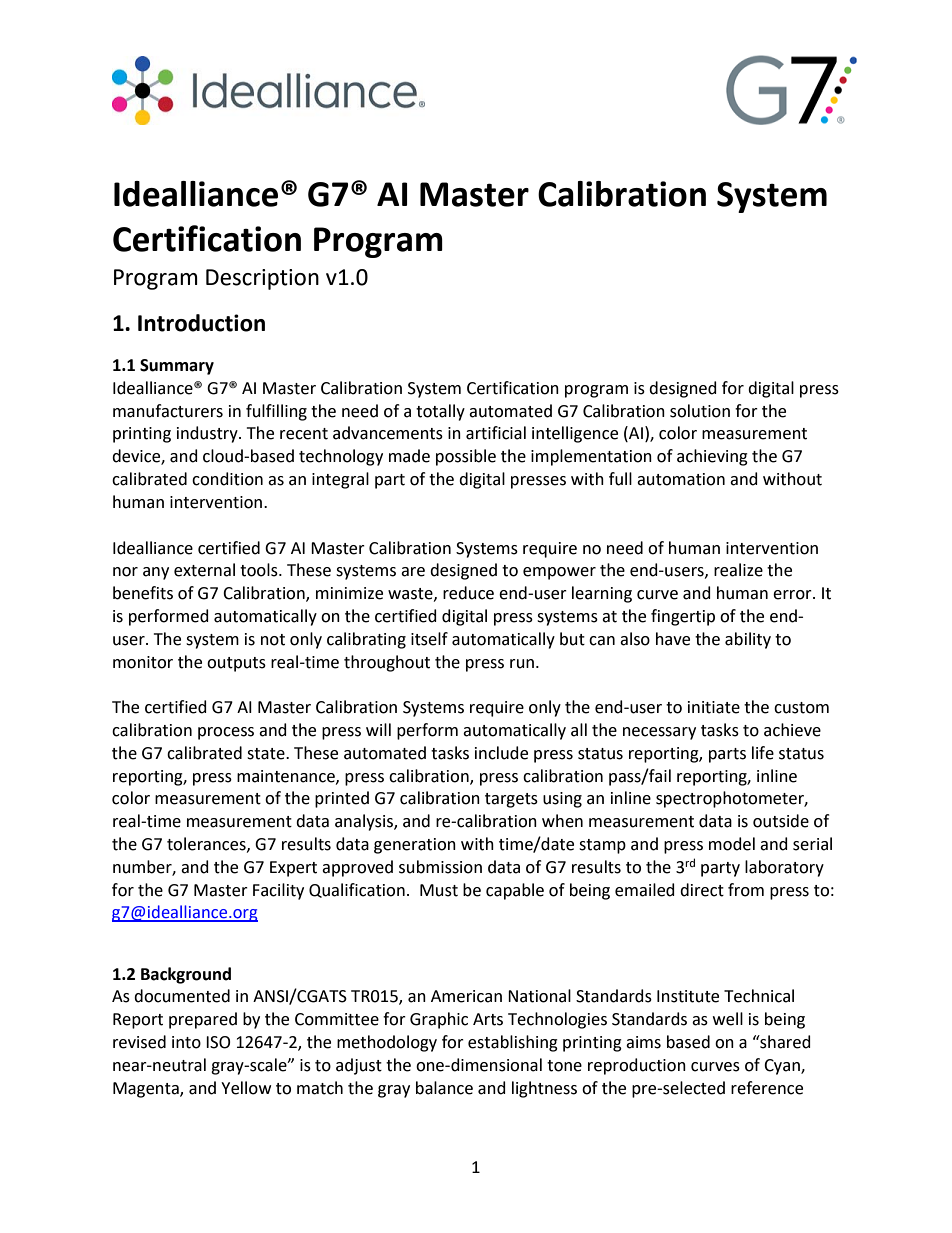 The height and width of the image is (1233, 952). Describe the element at coordinates (440, 412) in the image. I see `totally` at that location.
